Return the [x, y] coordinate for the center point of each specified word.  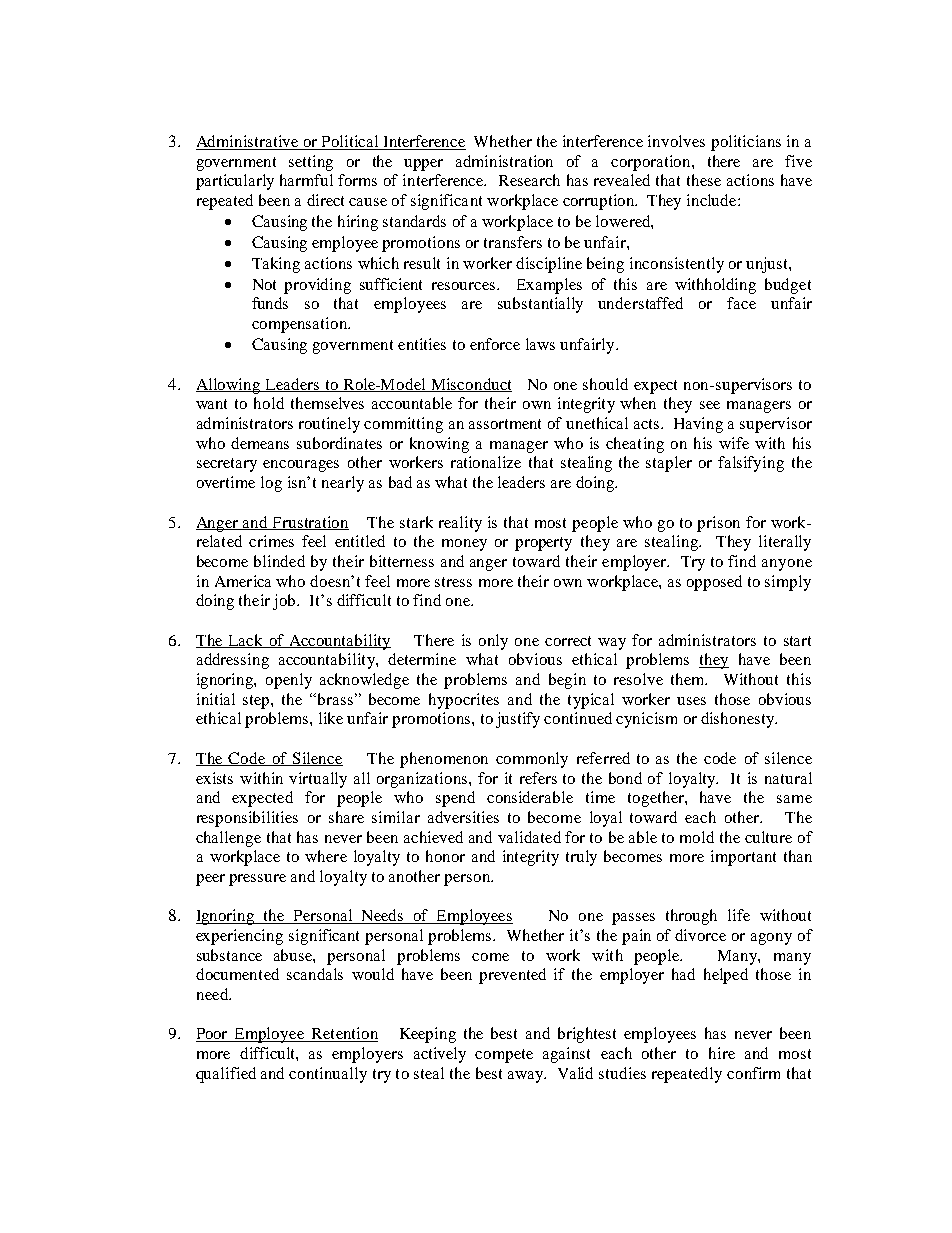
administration [504, 161]
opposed [714, 583]
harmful [306, 180]
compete [504, 1056]
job [285, 602]
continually [328, 1075]
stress [453, 582]
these [704, 180]
